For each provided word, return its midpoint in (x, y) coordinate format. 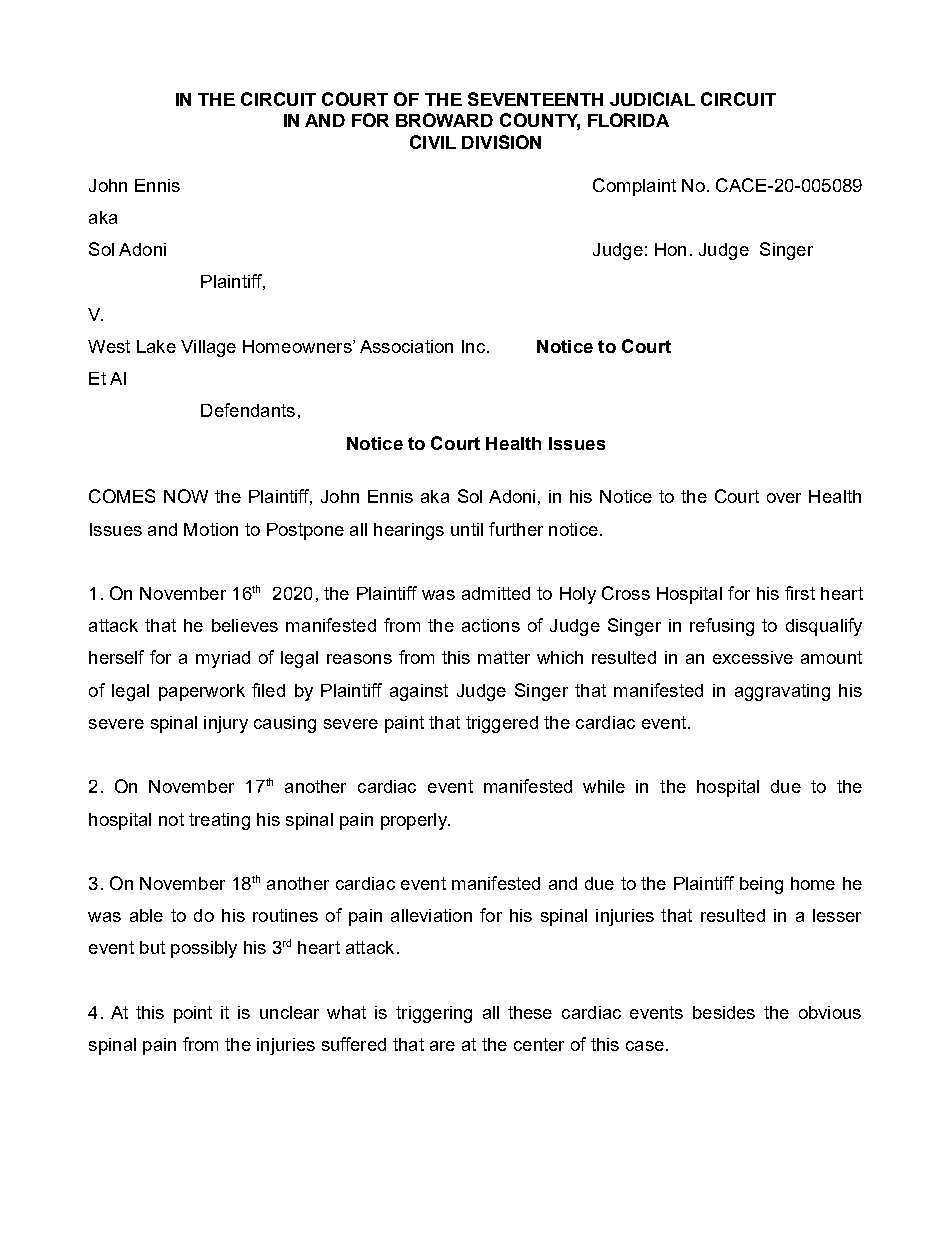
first (800, 593)
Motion (211, 529)
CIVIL (433, 142)
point (193, 1014)
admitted (496, 593)
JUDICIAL (652, 99)
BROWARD (444, 120)
